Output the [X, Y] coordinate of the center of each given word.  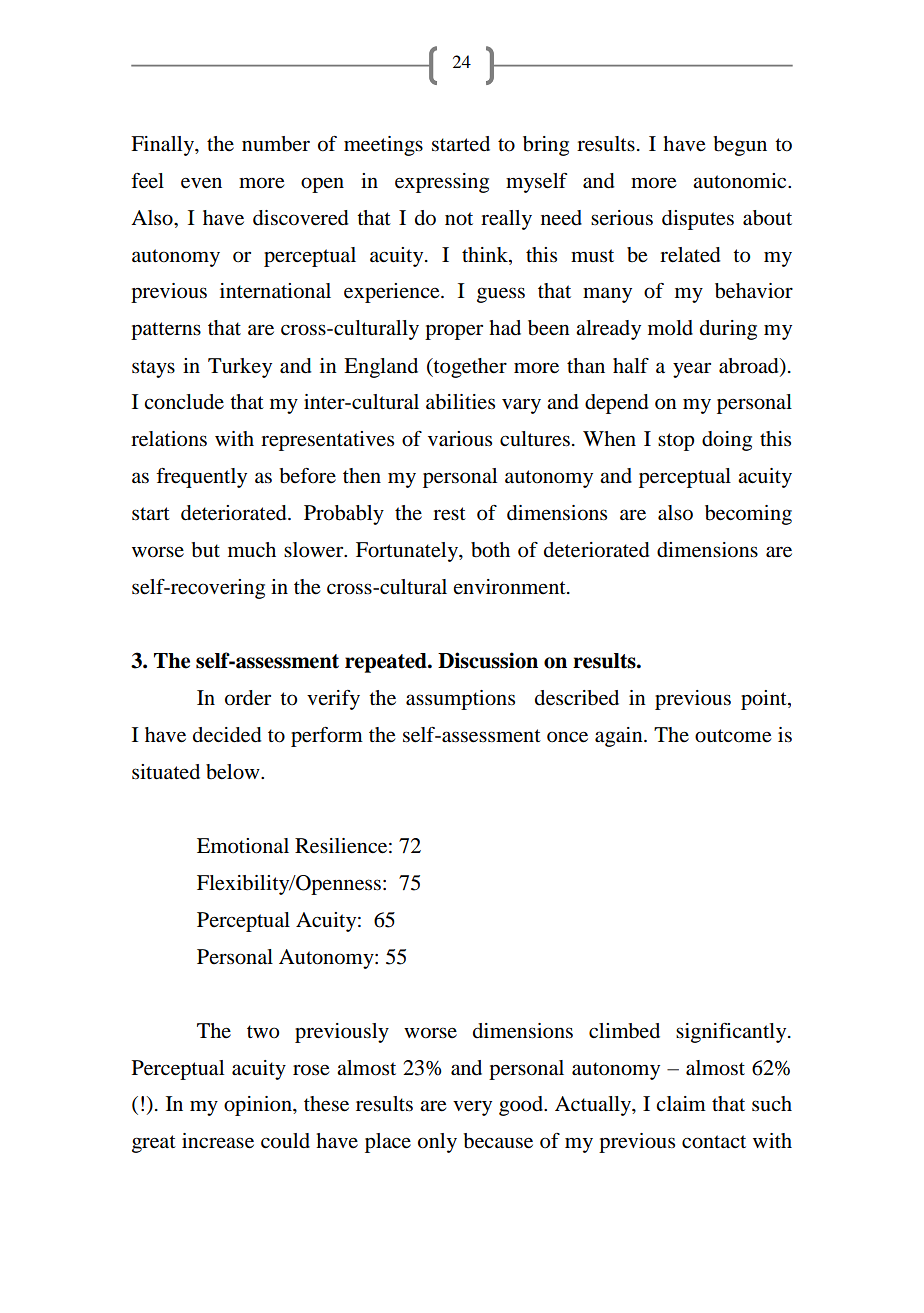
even [201, 183]
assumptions [460, 700]
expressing [442, 183]
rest [449, 514]
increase [218, 1141]
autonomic [741, 181]
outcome [733, 736]
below [234, 772]
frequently [201, 478]
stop [676, 442]
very [472, 1108]
